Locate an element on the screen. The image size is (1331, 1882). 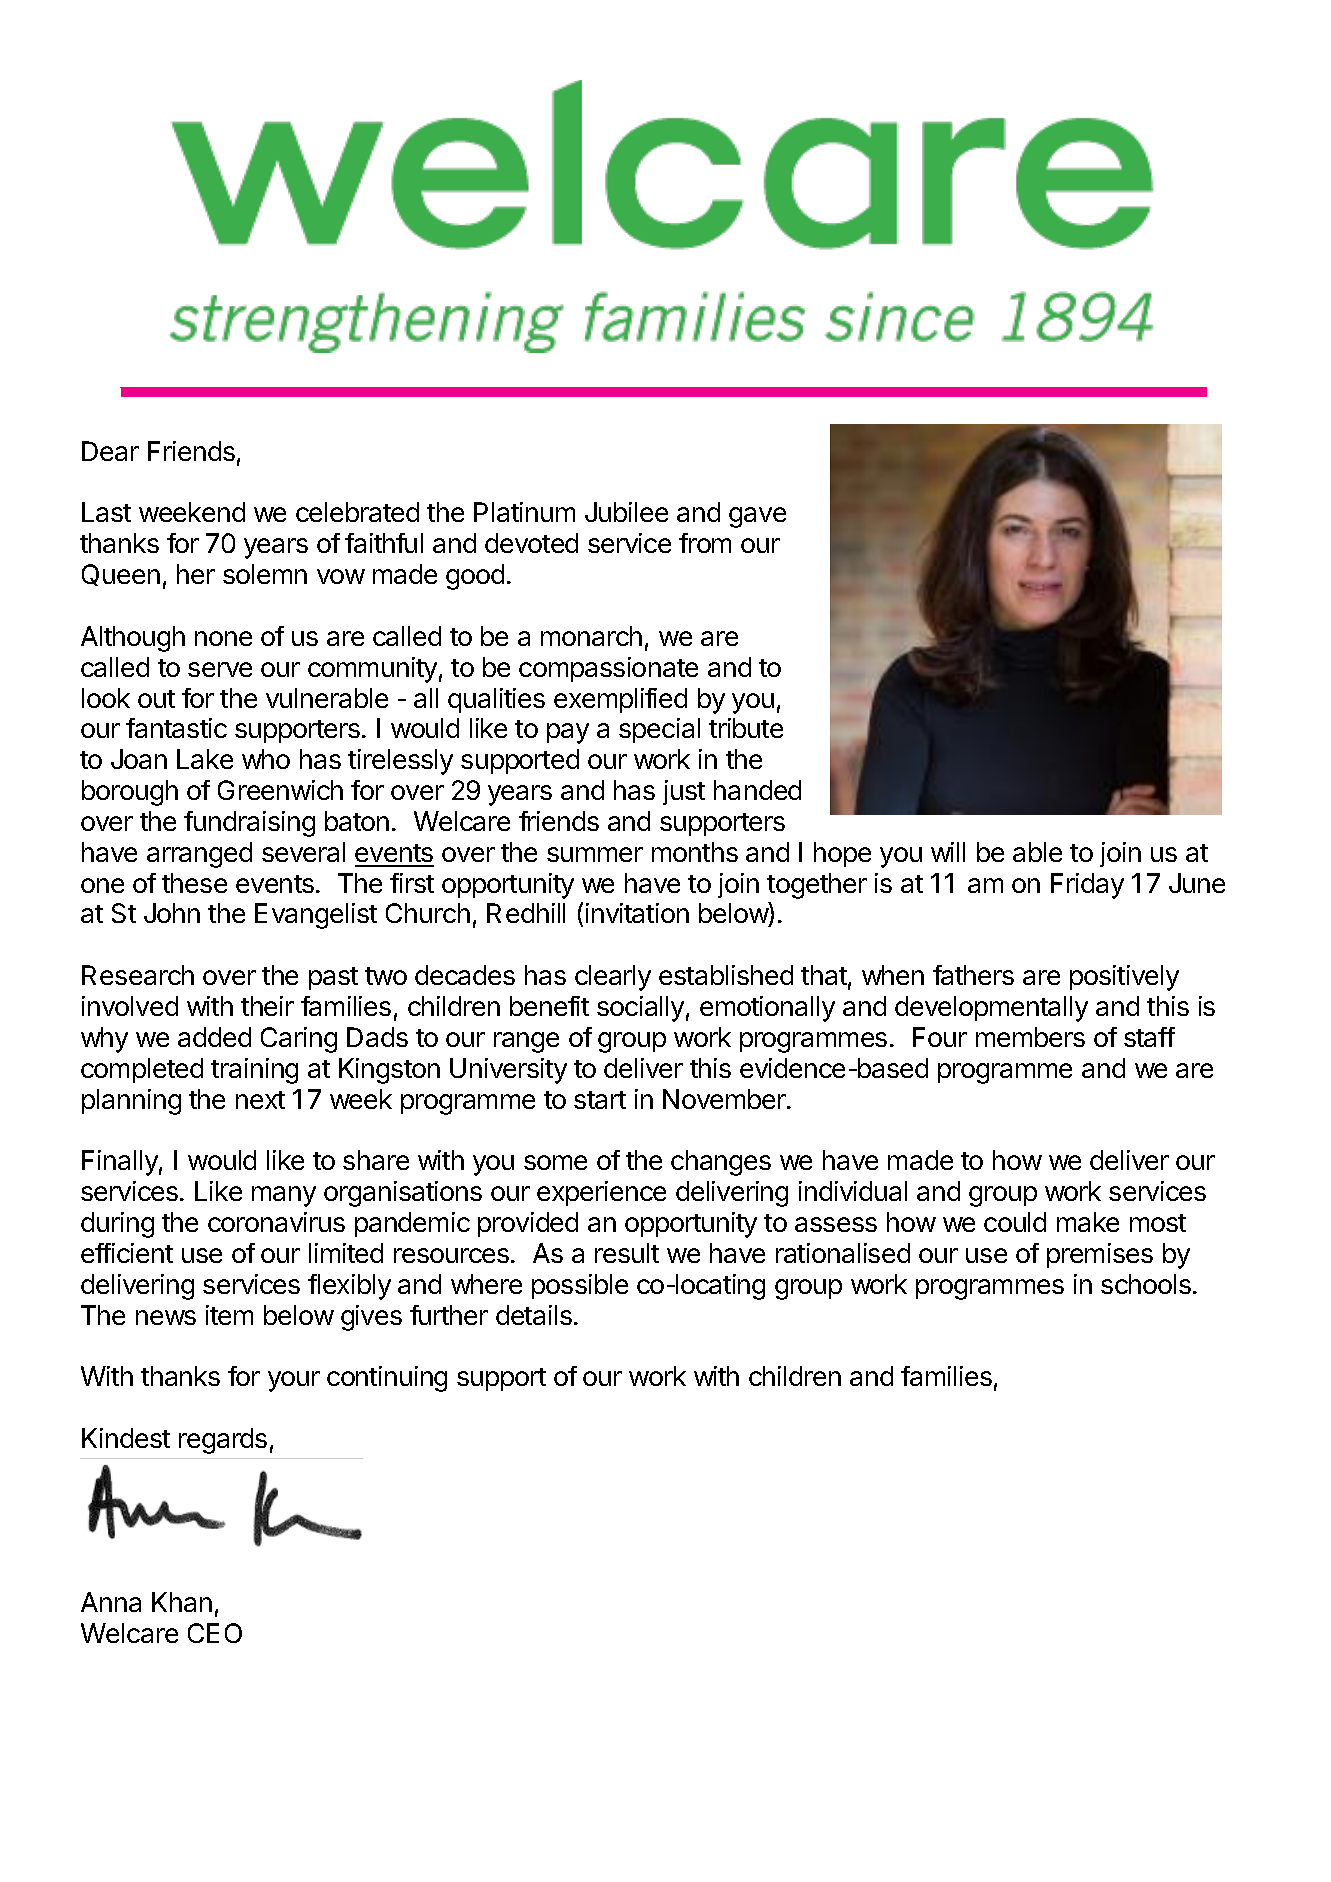
Jubilee is located at coordinates (626, 512).
